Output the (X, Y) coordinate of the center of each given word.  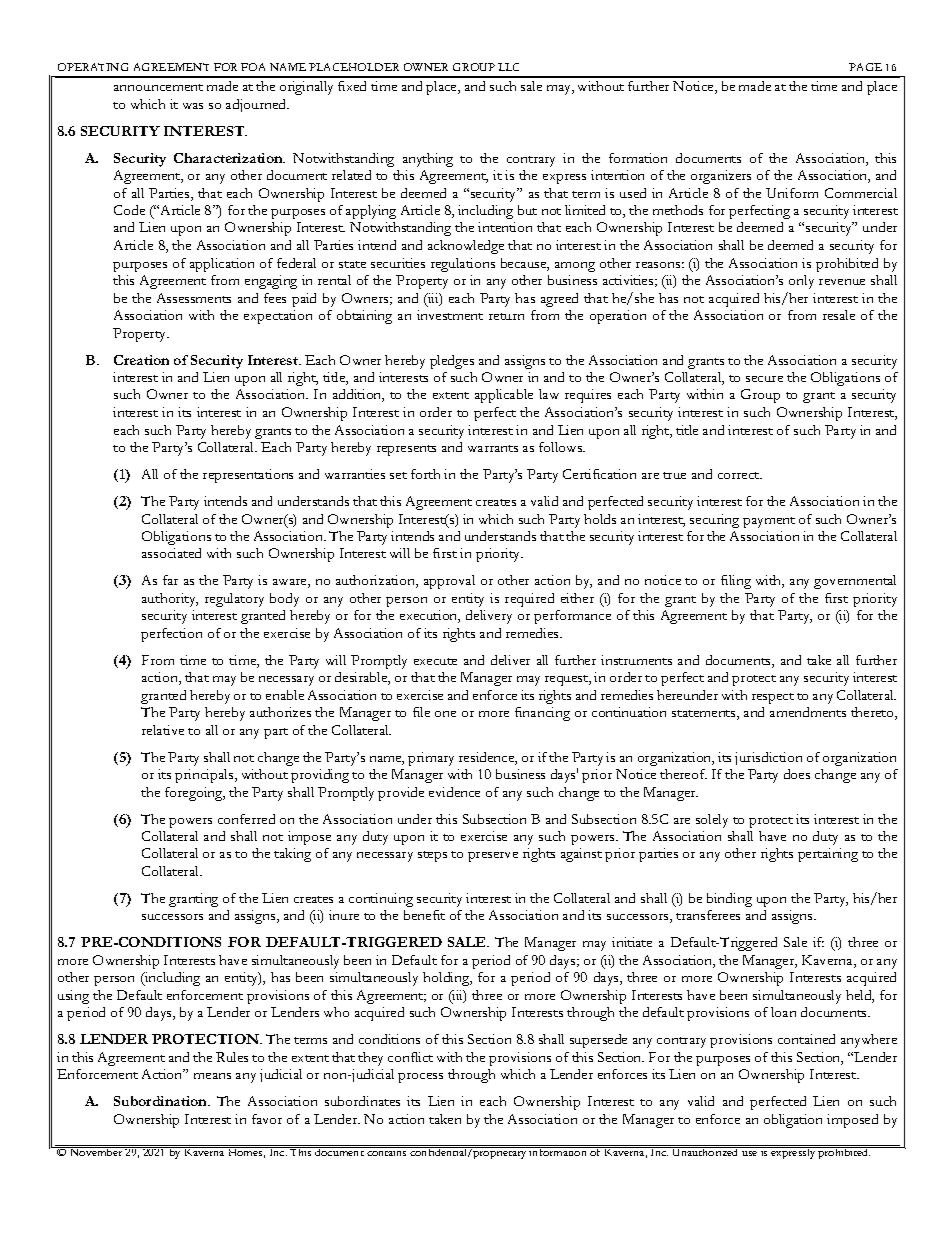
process (420, 1078)
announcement (158, 87)
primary (431, 759)
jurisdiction (768, 758)
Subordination (162, 1101)
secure (764, 379)
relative (163, 730)
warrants (493, 448)
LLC (508, 67)
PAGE (865, 67)
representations (248, 476)
